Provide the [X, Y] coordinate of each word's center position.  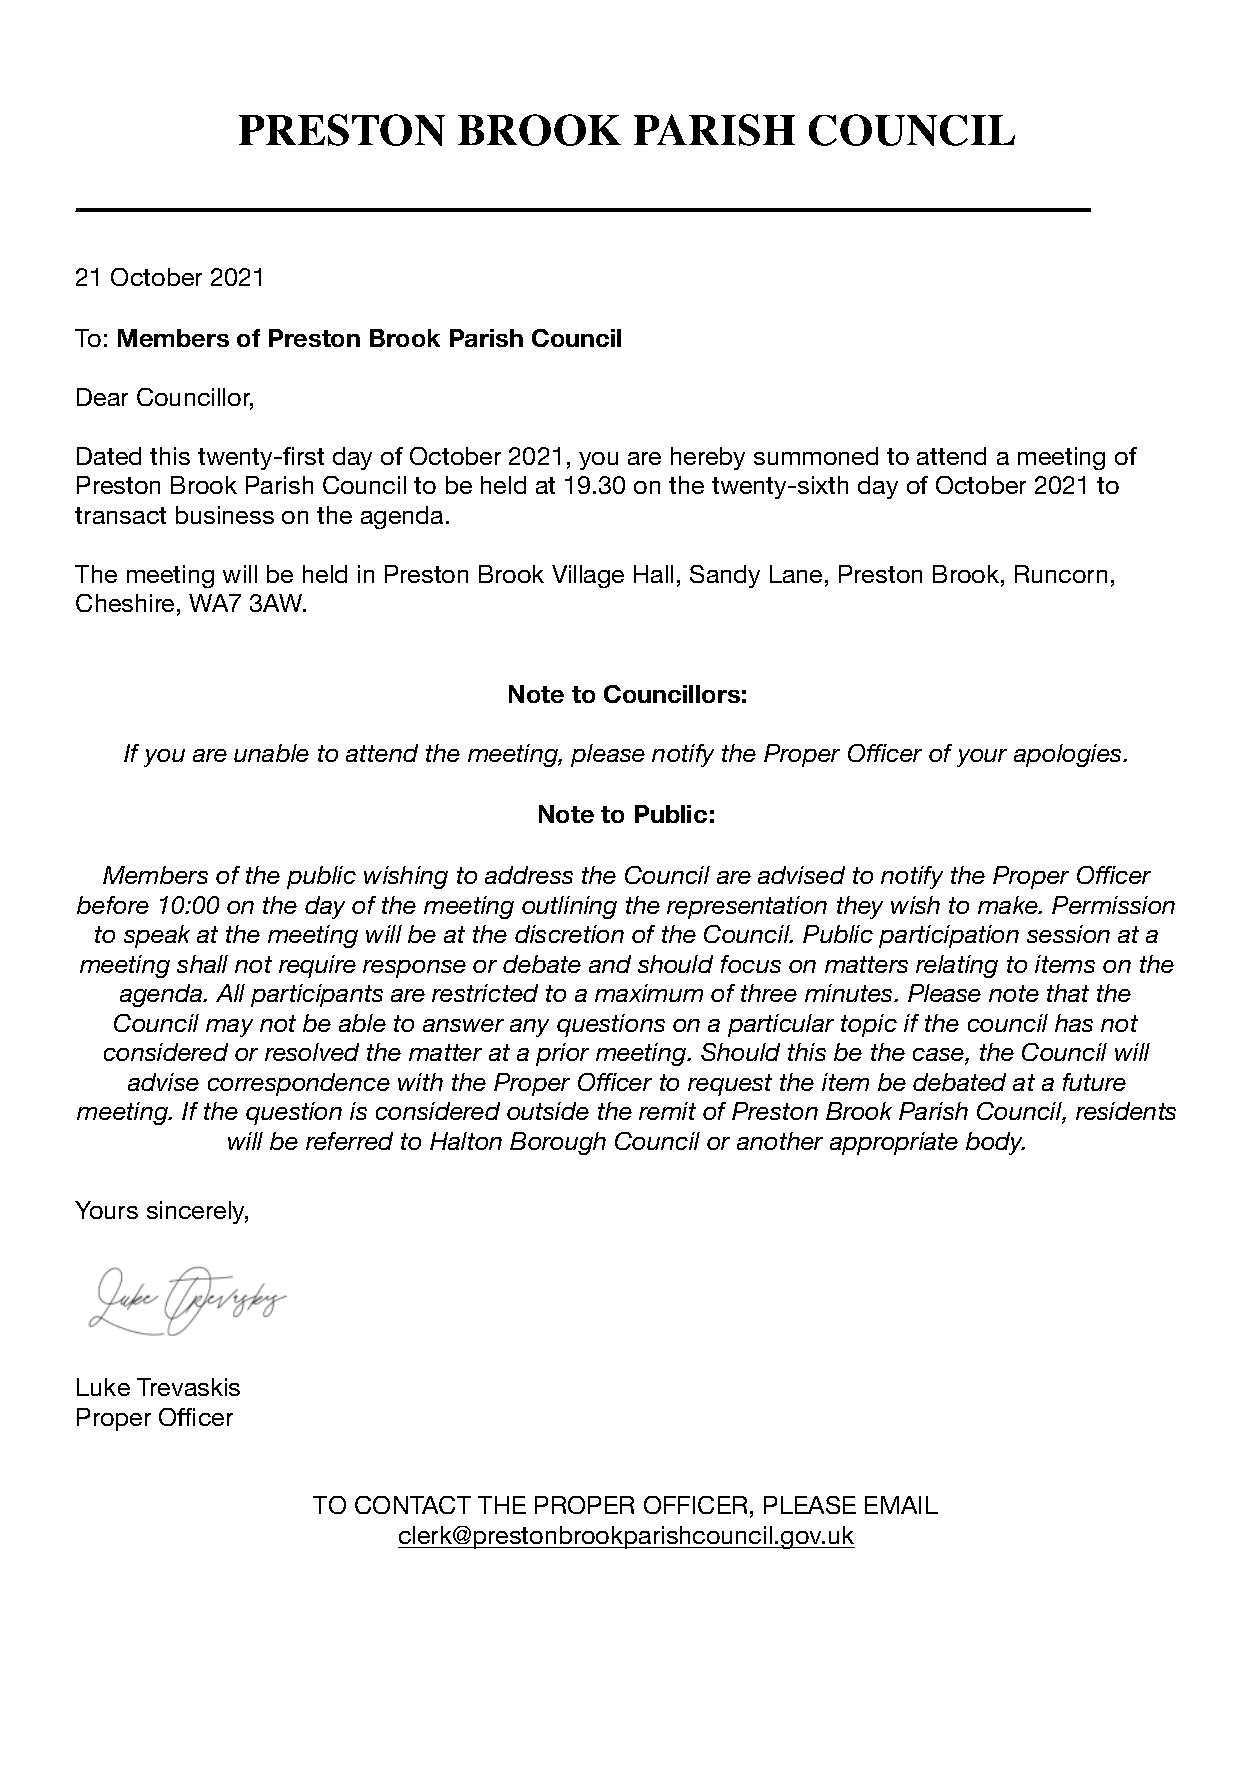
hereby [708, 458]
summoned [816, 456]
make [1009, 905]
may [229, 1028]
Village [588, 576]
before [113, 905]
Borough [558, 1143]
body [995, 1143]
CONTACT [413, 1505]
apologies [1069, 755]
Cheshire [125, 603]
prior [562, 1054]
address [529, 875]
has [1074, 1023]
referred [349, 1141]
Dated [109, 456]
